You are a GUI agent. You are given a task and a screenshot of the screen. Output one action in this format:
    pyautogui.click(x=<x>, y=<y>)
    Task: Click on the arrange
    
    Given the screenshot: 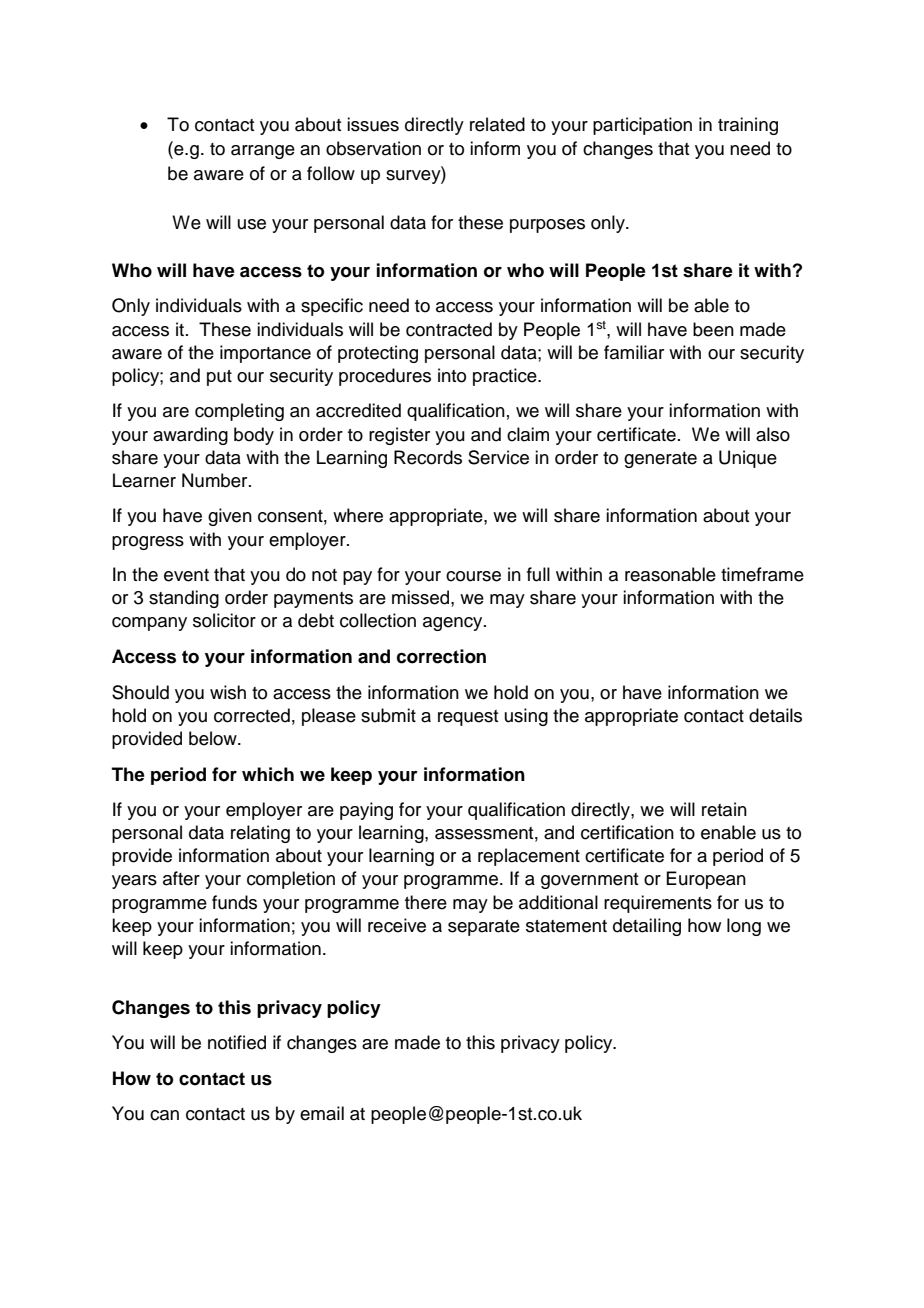 What is the action you would take?
    pyautogui.click(x=263, y=152)
